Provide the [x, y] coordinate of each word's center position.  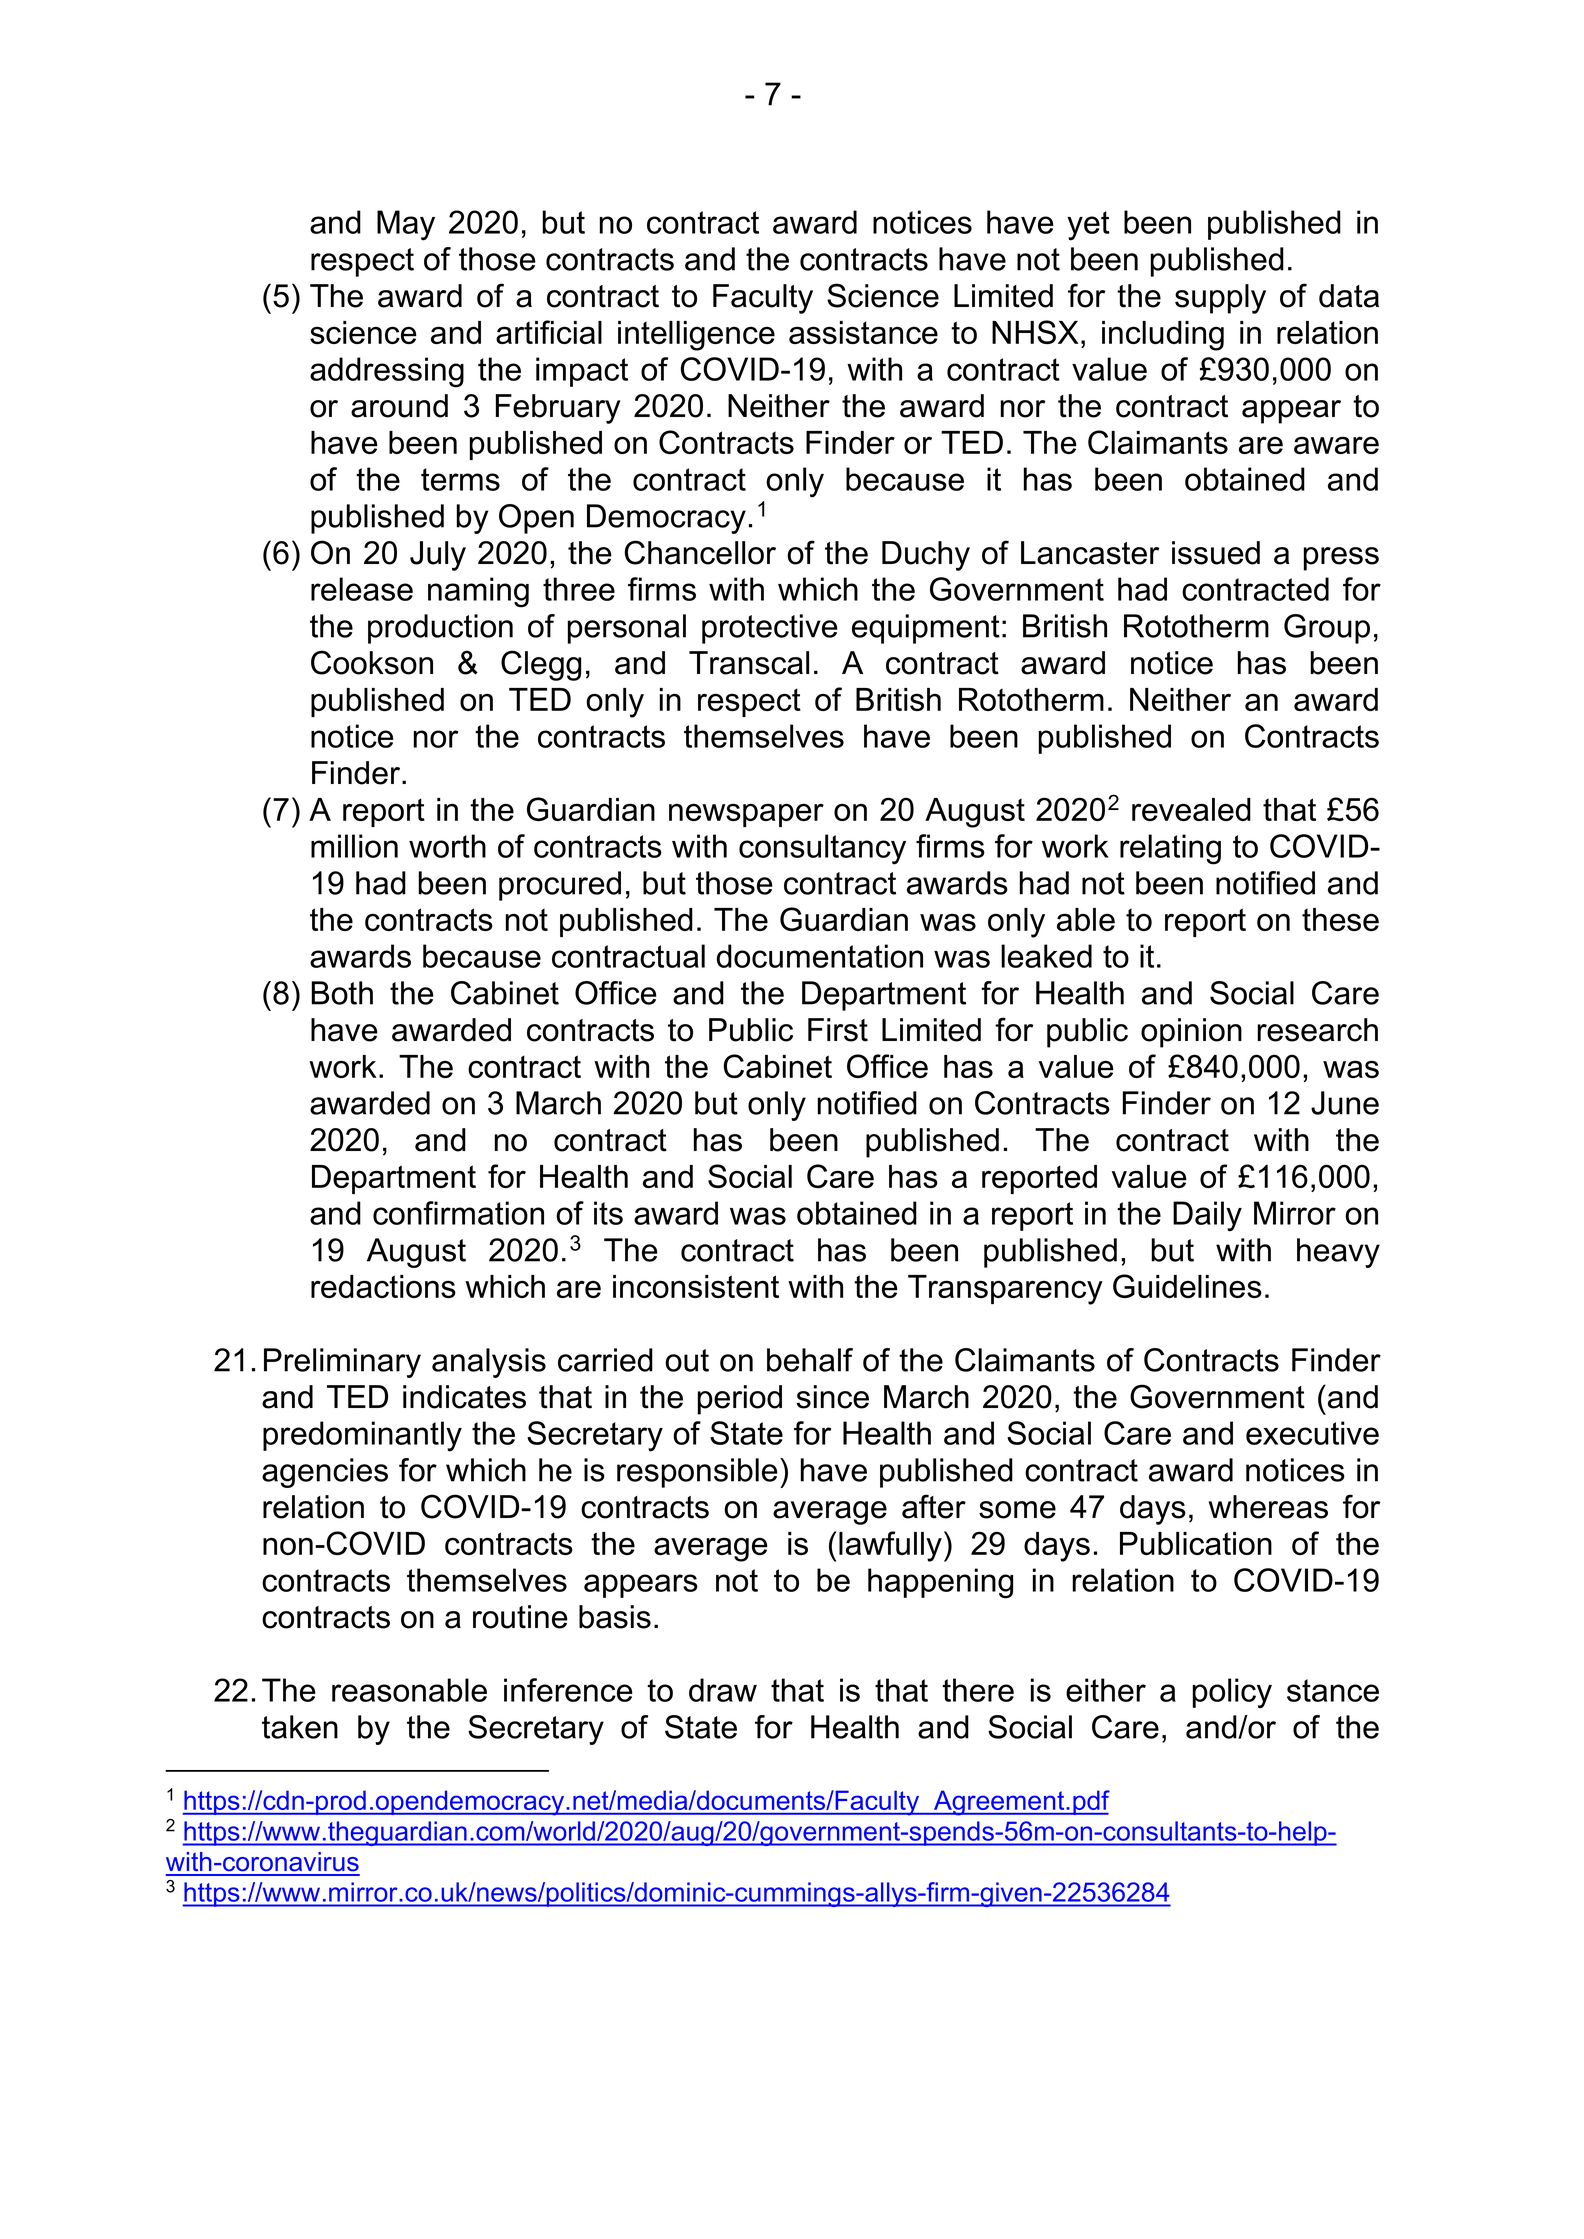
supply [1220, 299]
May [406, 225]
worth [447, 846]
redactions [383, 1286]
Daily [1207, 1216]
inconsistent [696, 1286]
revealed [1191, 809]
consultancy [822, 849]
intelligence [696, 336]
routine [520, 1617]
